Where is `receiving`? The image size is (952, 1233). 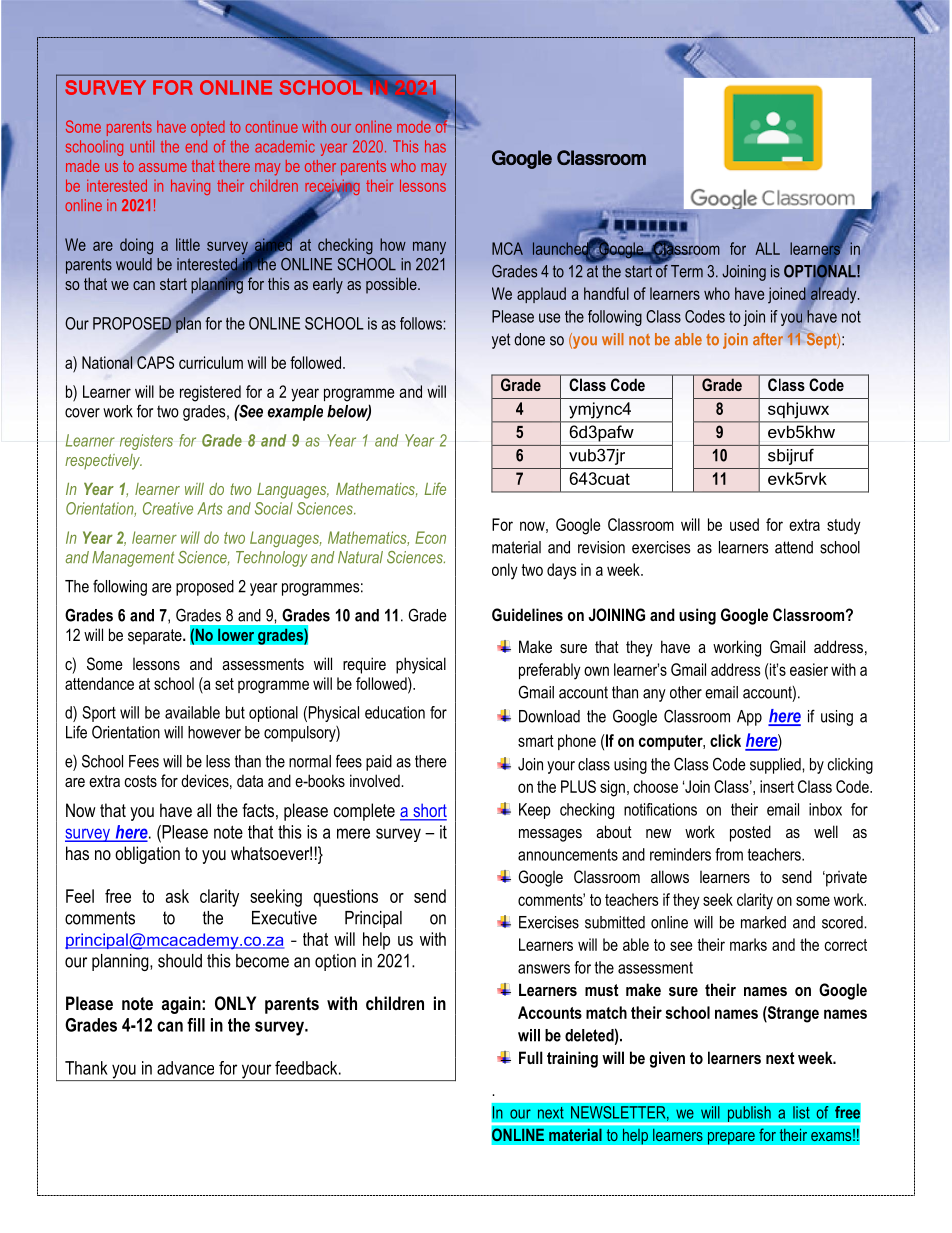 receiving is located at coordinates (332, 189).
